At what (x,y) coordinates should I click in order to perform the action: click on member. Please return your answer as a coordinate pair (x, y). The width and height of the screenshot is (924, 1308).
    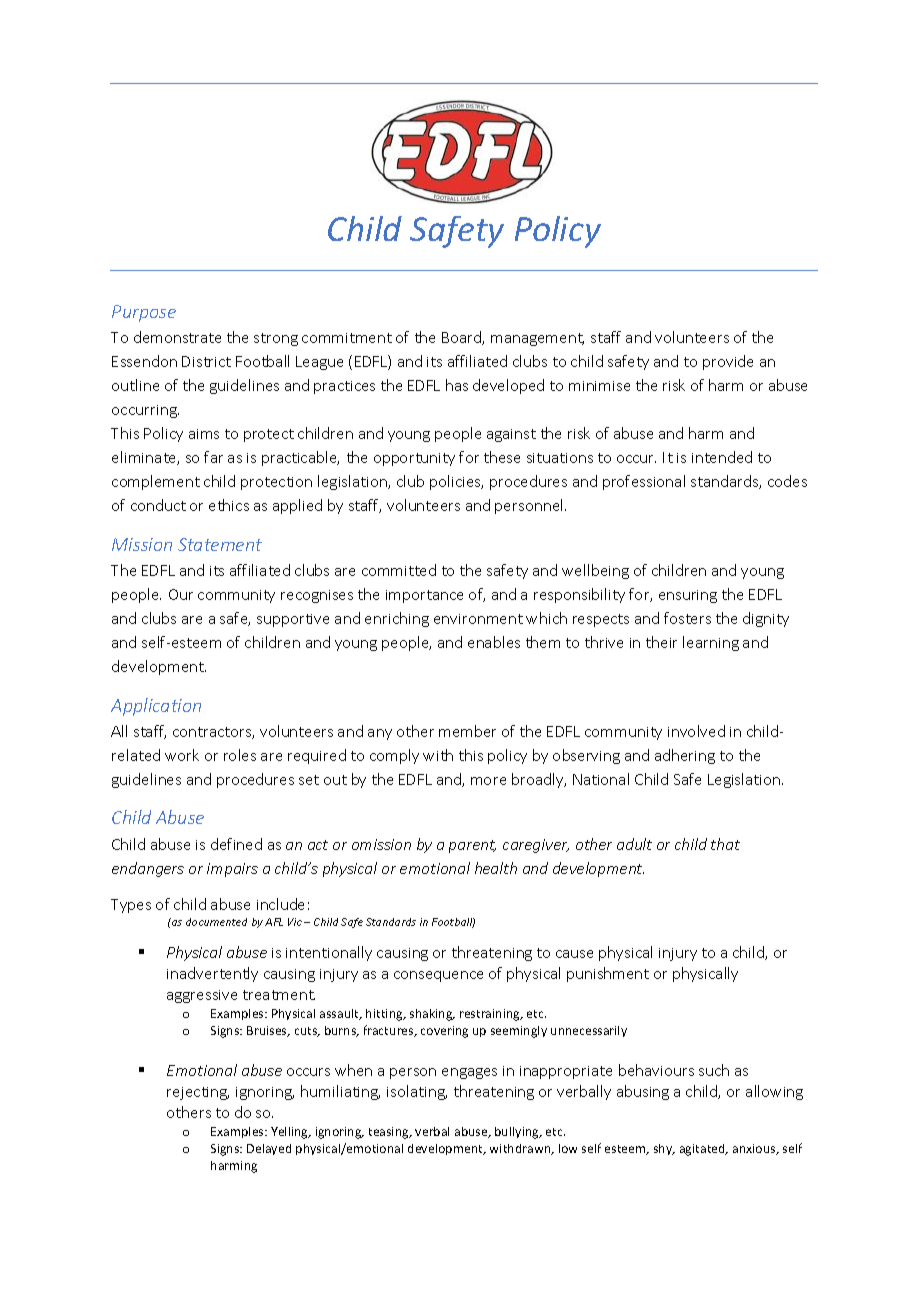
    Looking at the image, I should click on (467, 731).
